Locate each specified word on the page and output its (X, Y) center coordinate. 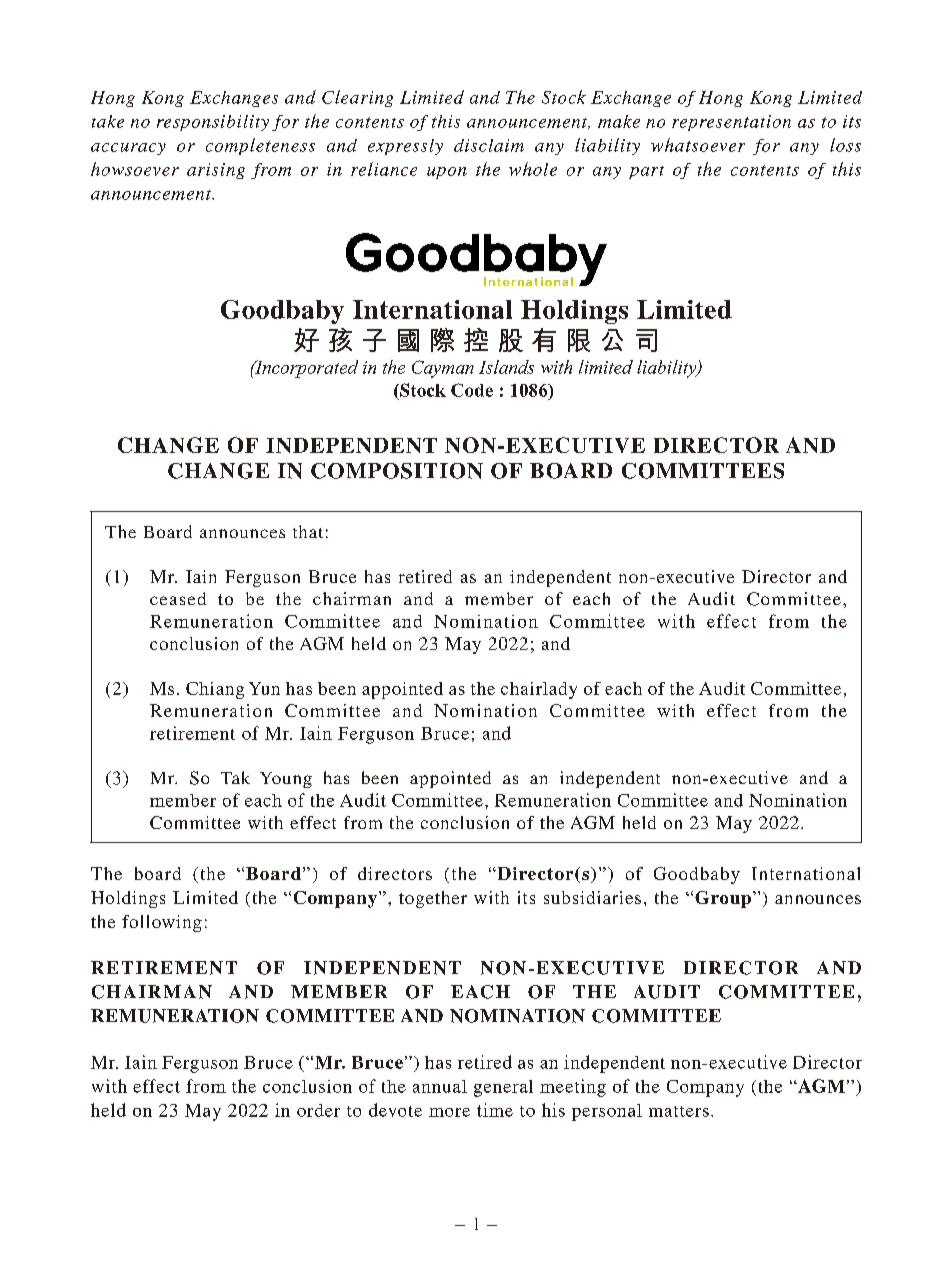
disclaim (489, 145)
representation (731, 123)
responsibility (213, 123)
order (318, 1110)
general (503, 1088)
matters (679, 1111)
